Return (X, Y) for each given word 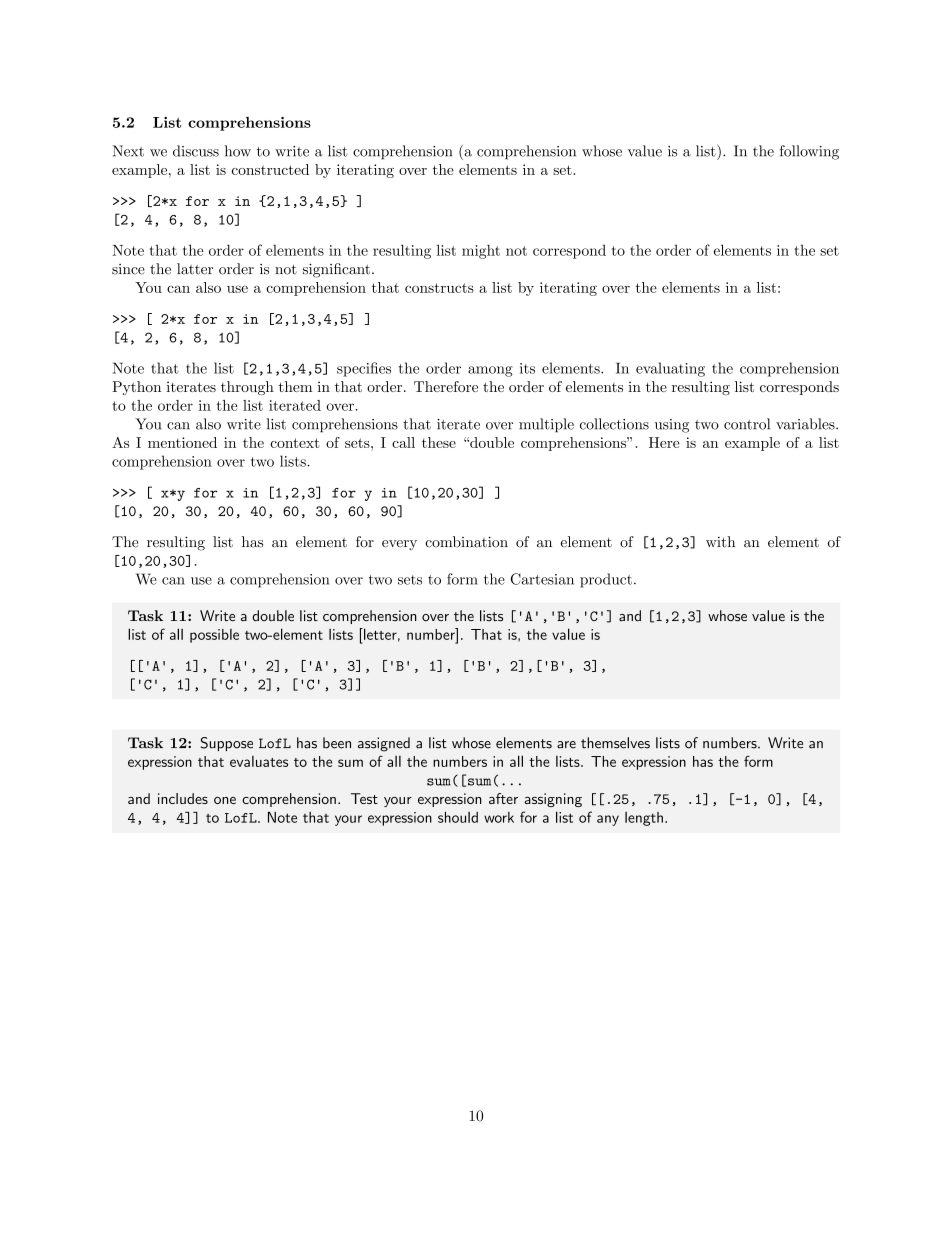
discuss (196, 151)
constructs (439, 288)
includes (183, 798)
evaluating (670, 369)
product (606, 580)
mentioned (182, 442)
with (720, 542)
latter (195, 269)
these (439, 442)
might (481, 251)
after (503, 798)
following (809, 152)
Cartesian (542, 579)
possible (214, 636)
